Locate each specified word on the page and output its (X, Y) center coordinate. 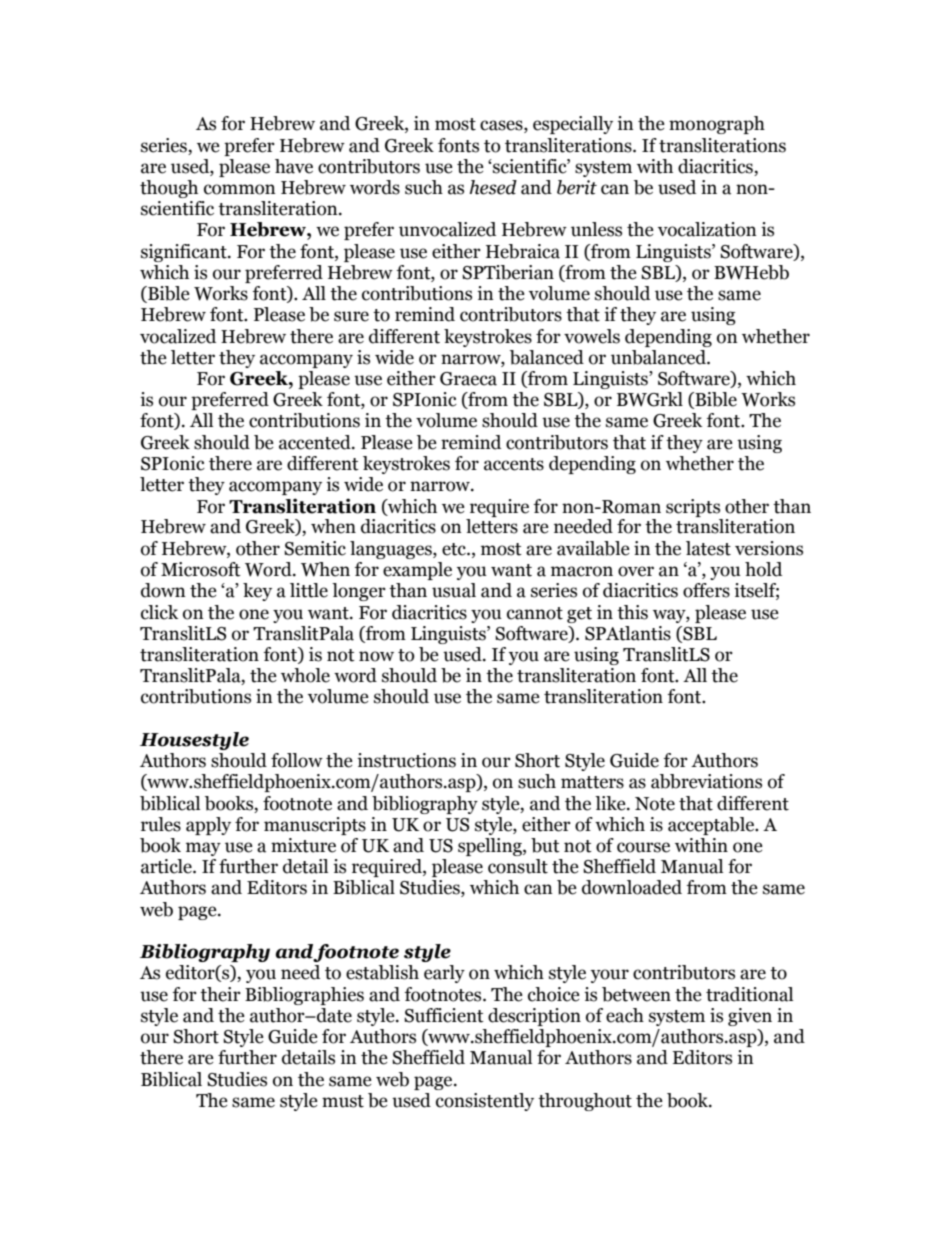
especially (573, 125)
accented (316, 442)
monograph (717, 125)
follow (297, 760)
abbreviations (706, 781)
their (220, 994)
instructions (406, 760)
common (240, 189)
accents (514, 464)
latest (708, 548)
